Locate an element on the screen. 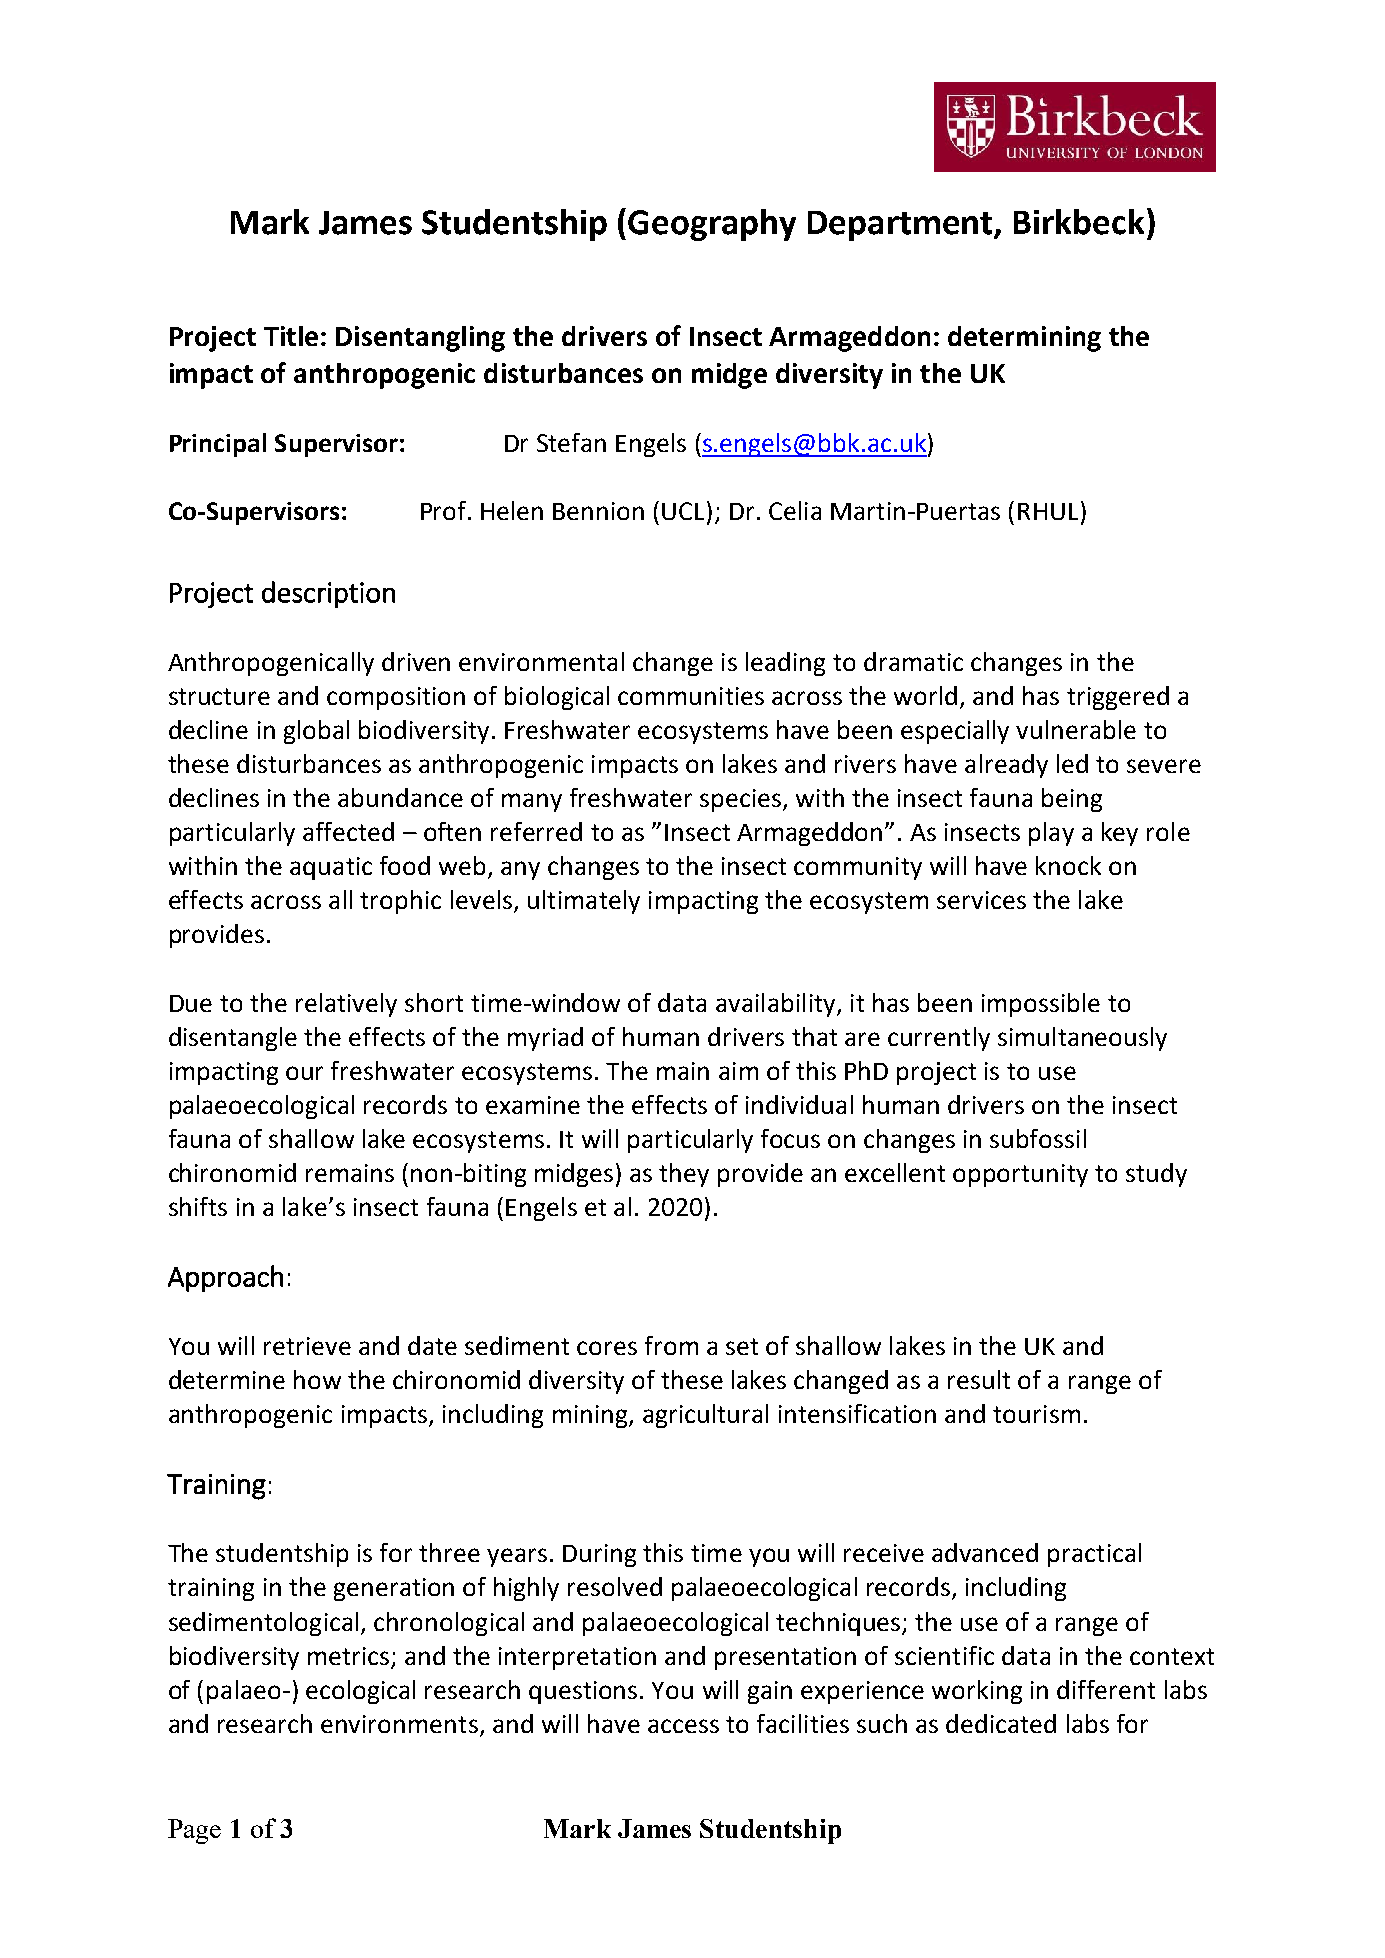 The image size is (1385, 1958). environments is located at coordinates (399, 1724).
